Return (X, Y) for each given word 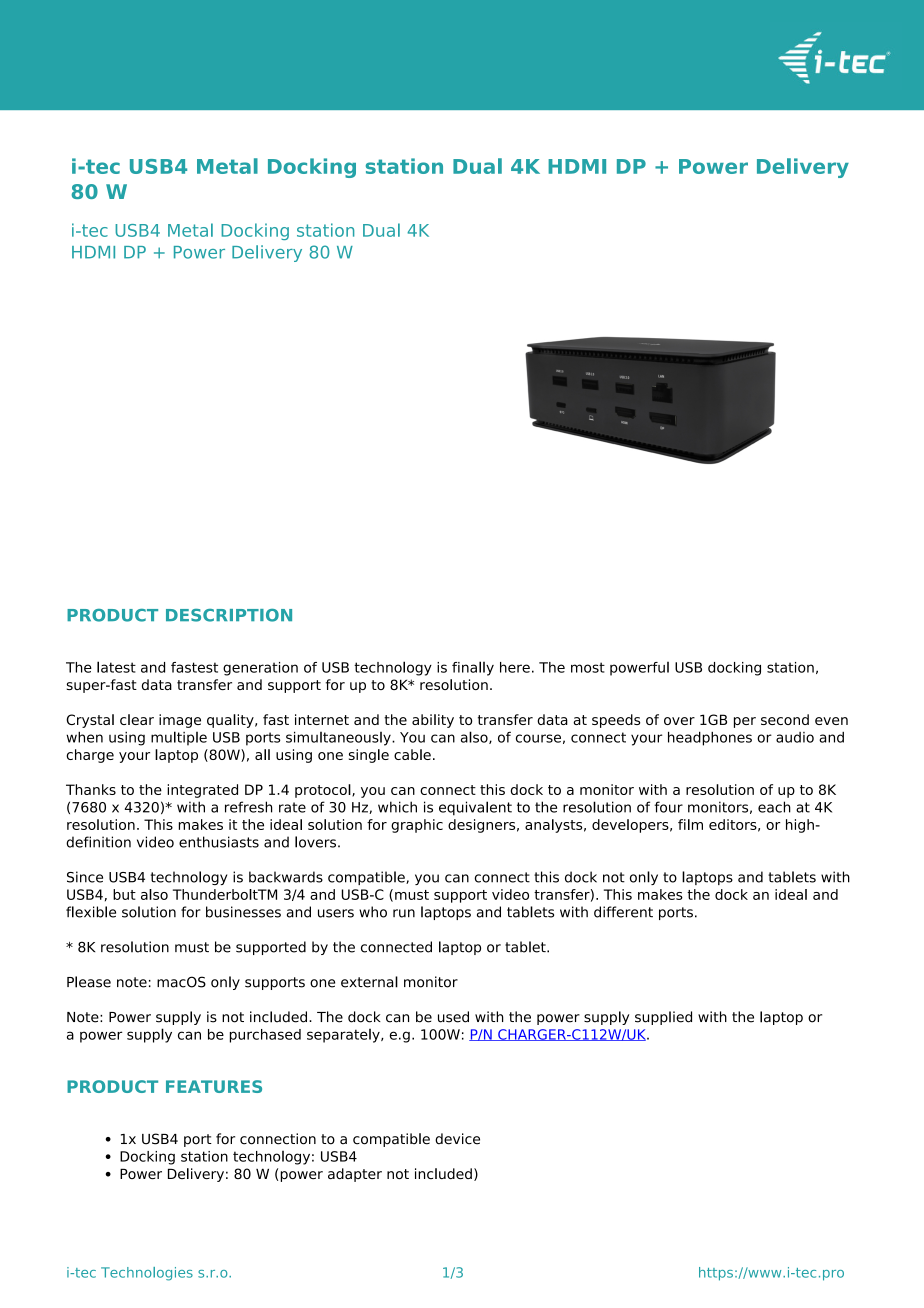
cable (412, 754)
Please (89, 982)
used (453, 1017)
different (623, 912)
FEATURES (214, 1086)
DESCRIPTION (229, 615)
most (588, 667)
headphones (710, 738)
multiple (179, 738)
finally (473, 668)
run (404, 913)
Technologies (147, 1274)
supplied (663, 1018)
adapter (355, 1175)
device (457, 1139)
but (124, 894)
